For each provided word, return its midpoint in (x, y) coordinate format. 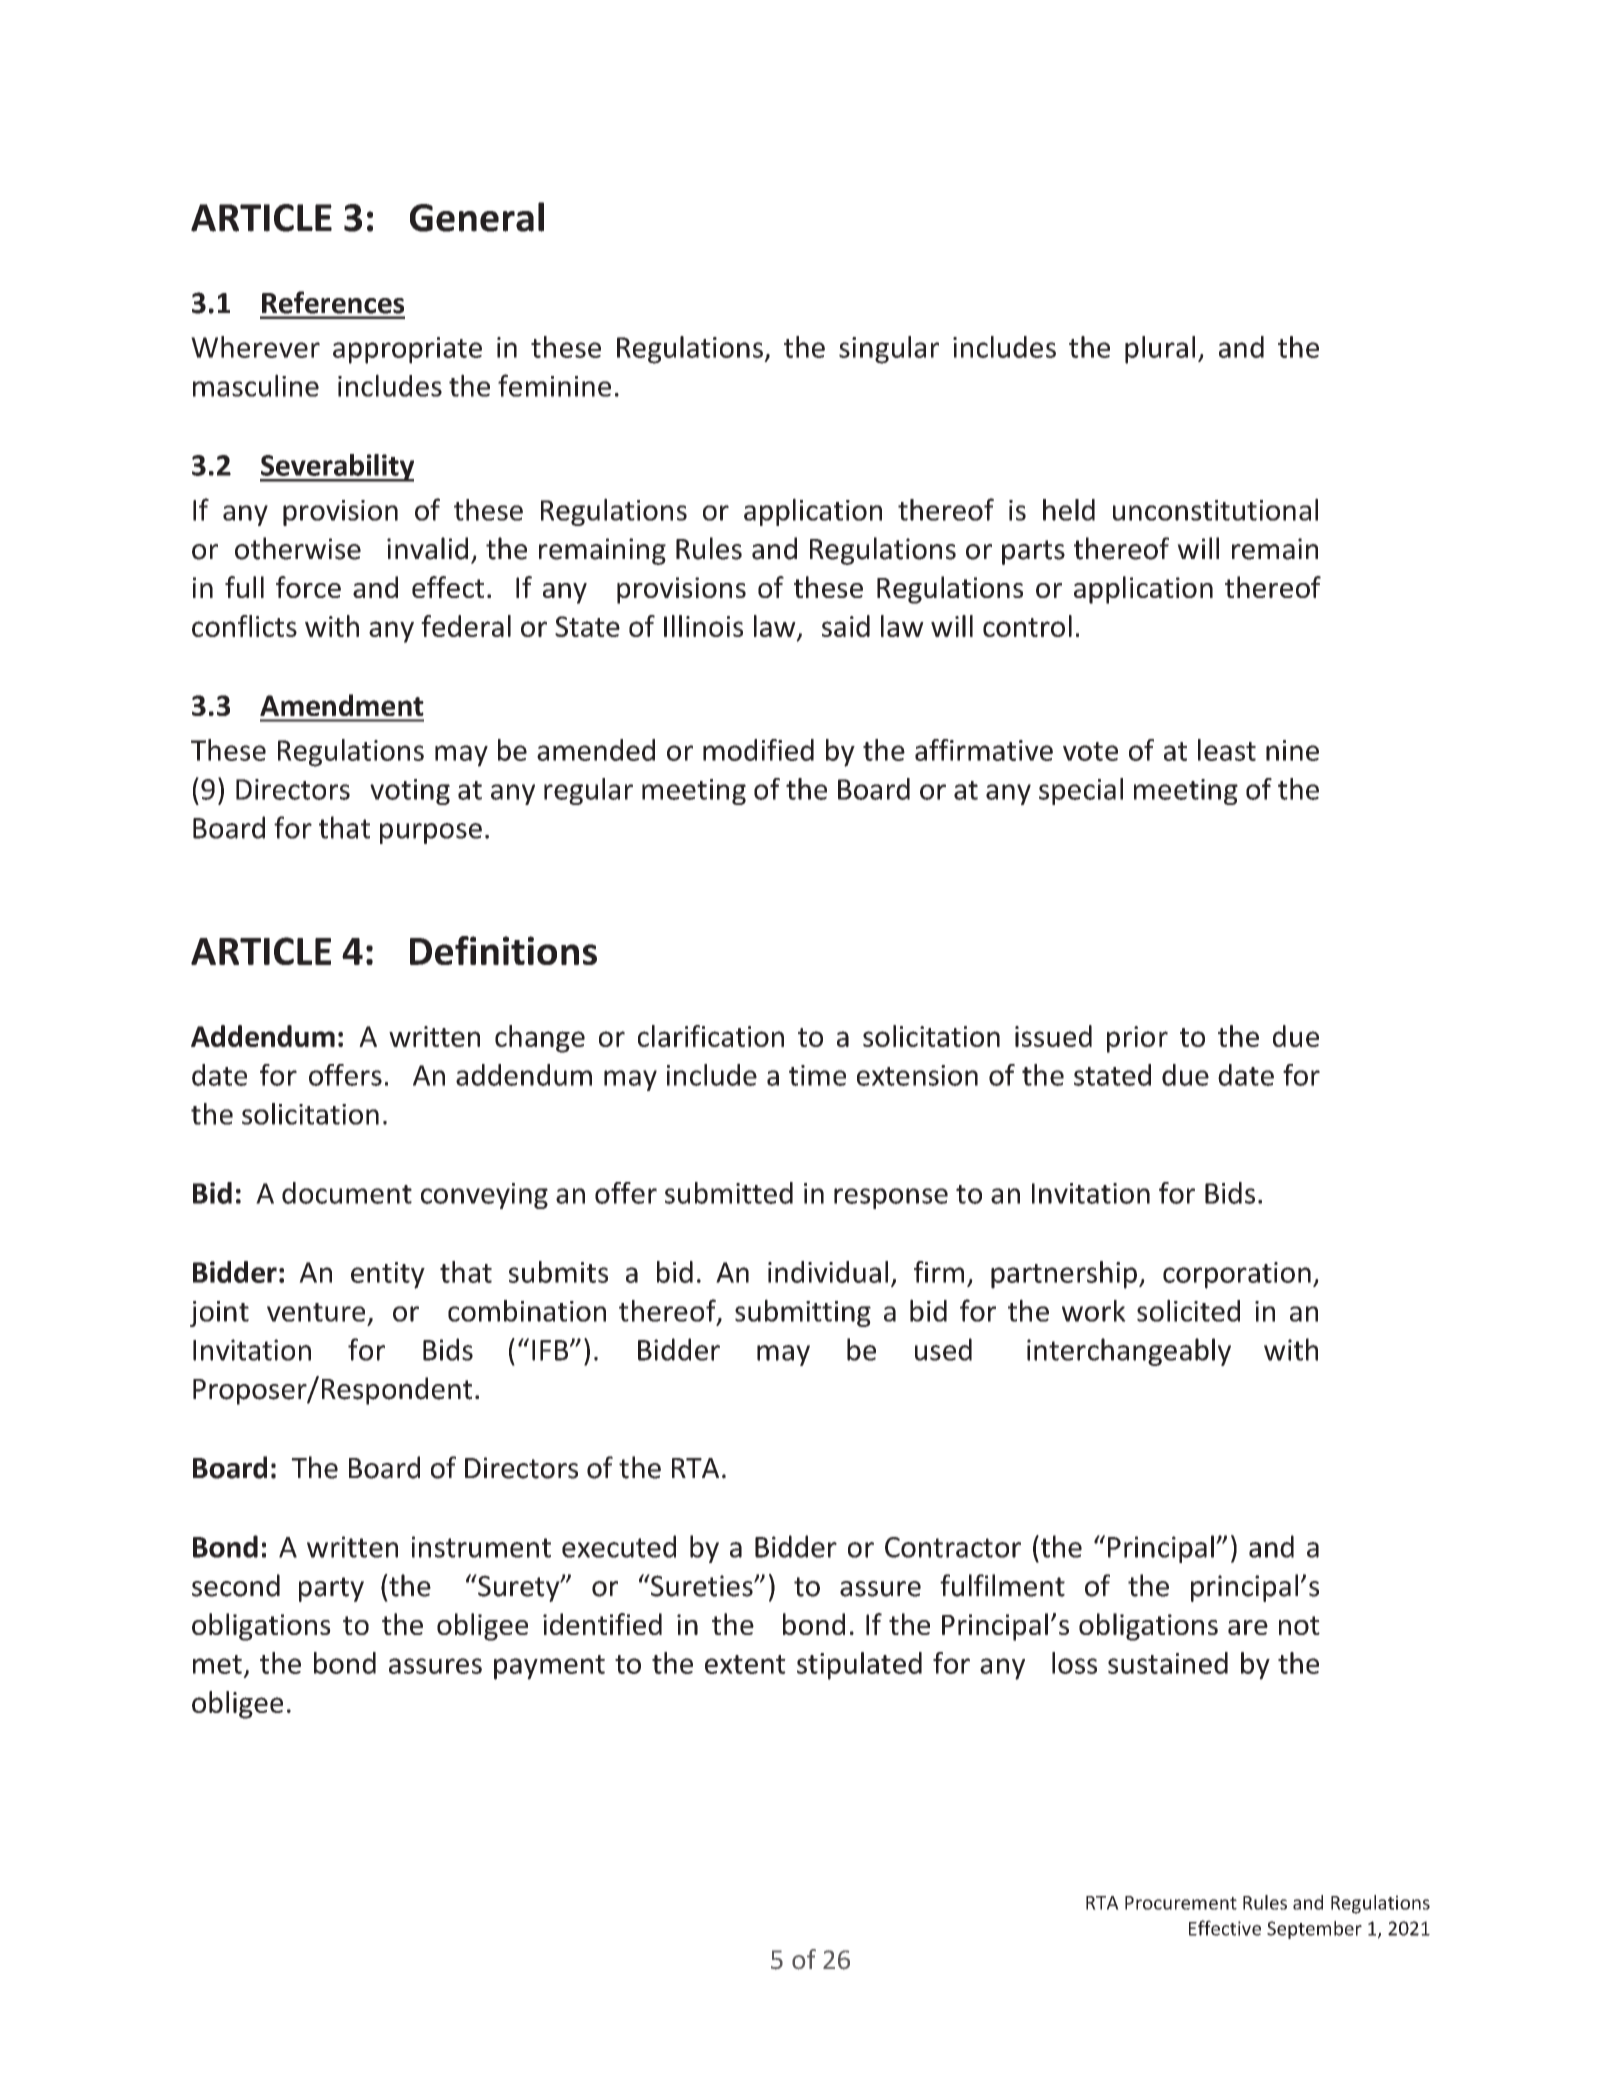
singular (889, 350)
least (1227, 750)
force (308, 587)
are (1248, 1627)
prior (1137, 1039)
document (347, 1193)
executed (619, 1546)
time (817, 1075)
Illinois (703, 626)
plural (1160, 350)
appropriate (407, 350)
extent (745, 1664)
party (331, 1589)
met (217, 1664)
